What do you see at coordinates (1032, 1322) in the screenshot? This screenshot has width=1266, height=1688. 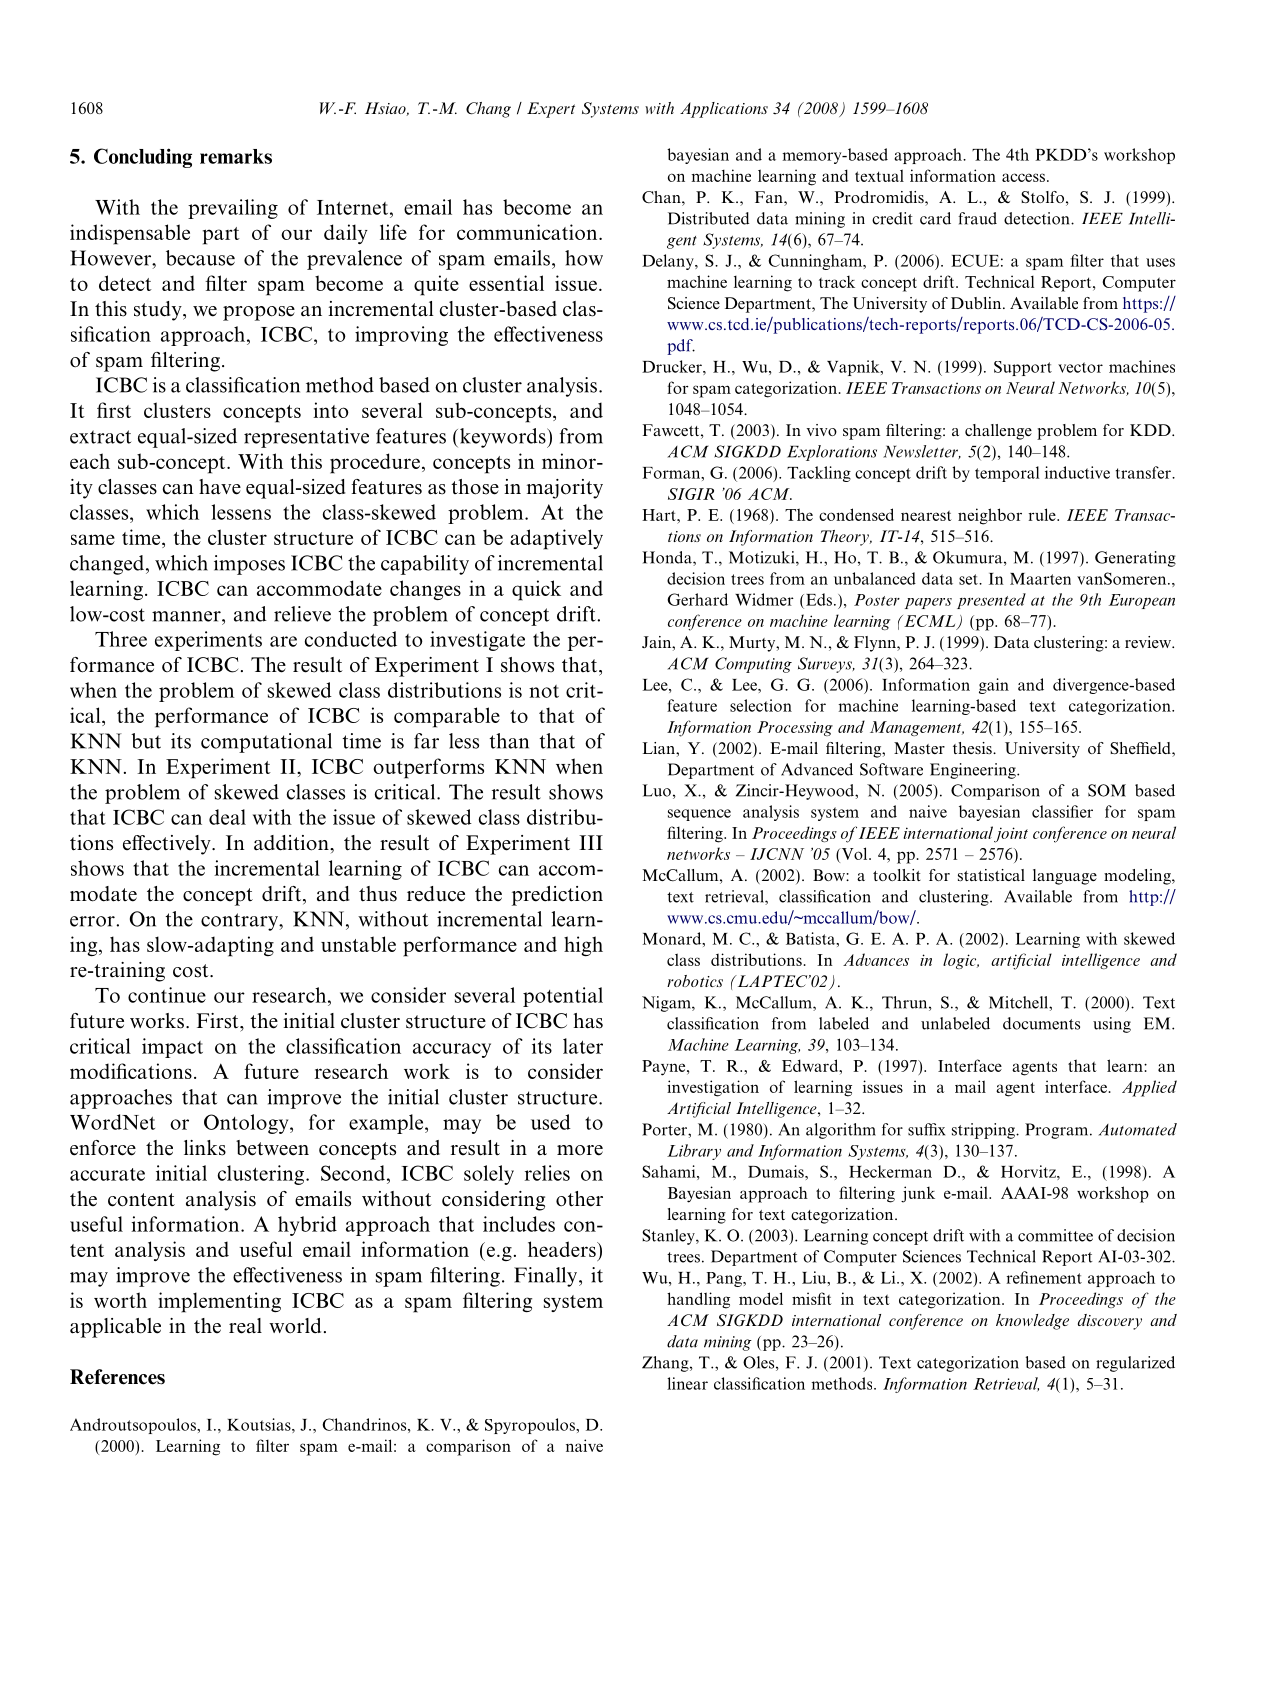 I see `knowledge` at bounding box center [1032, 1322].
